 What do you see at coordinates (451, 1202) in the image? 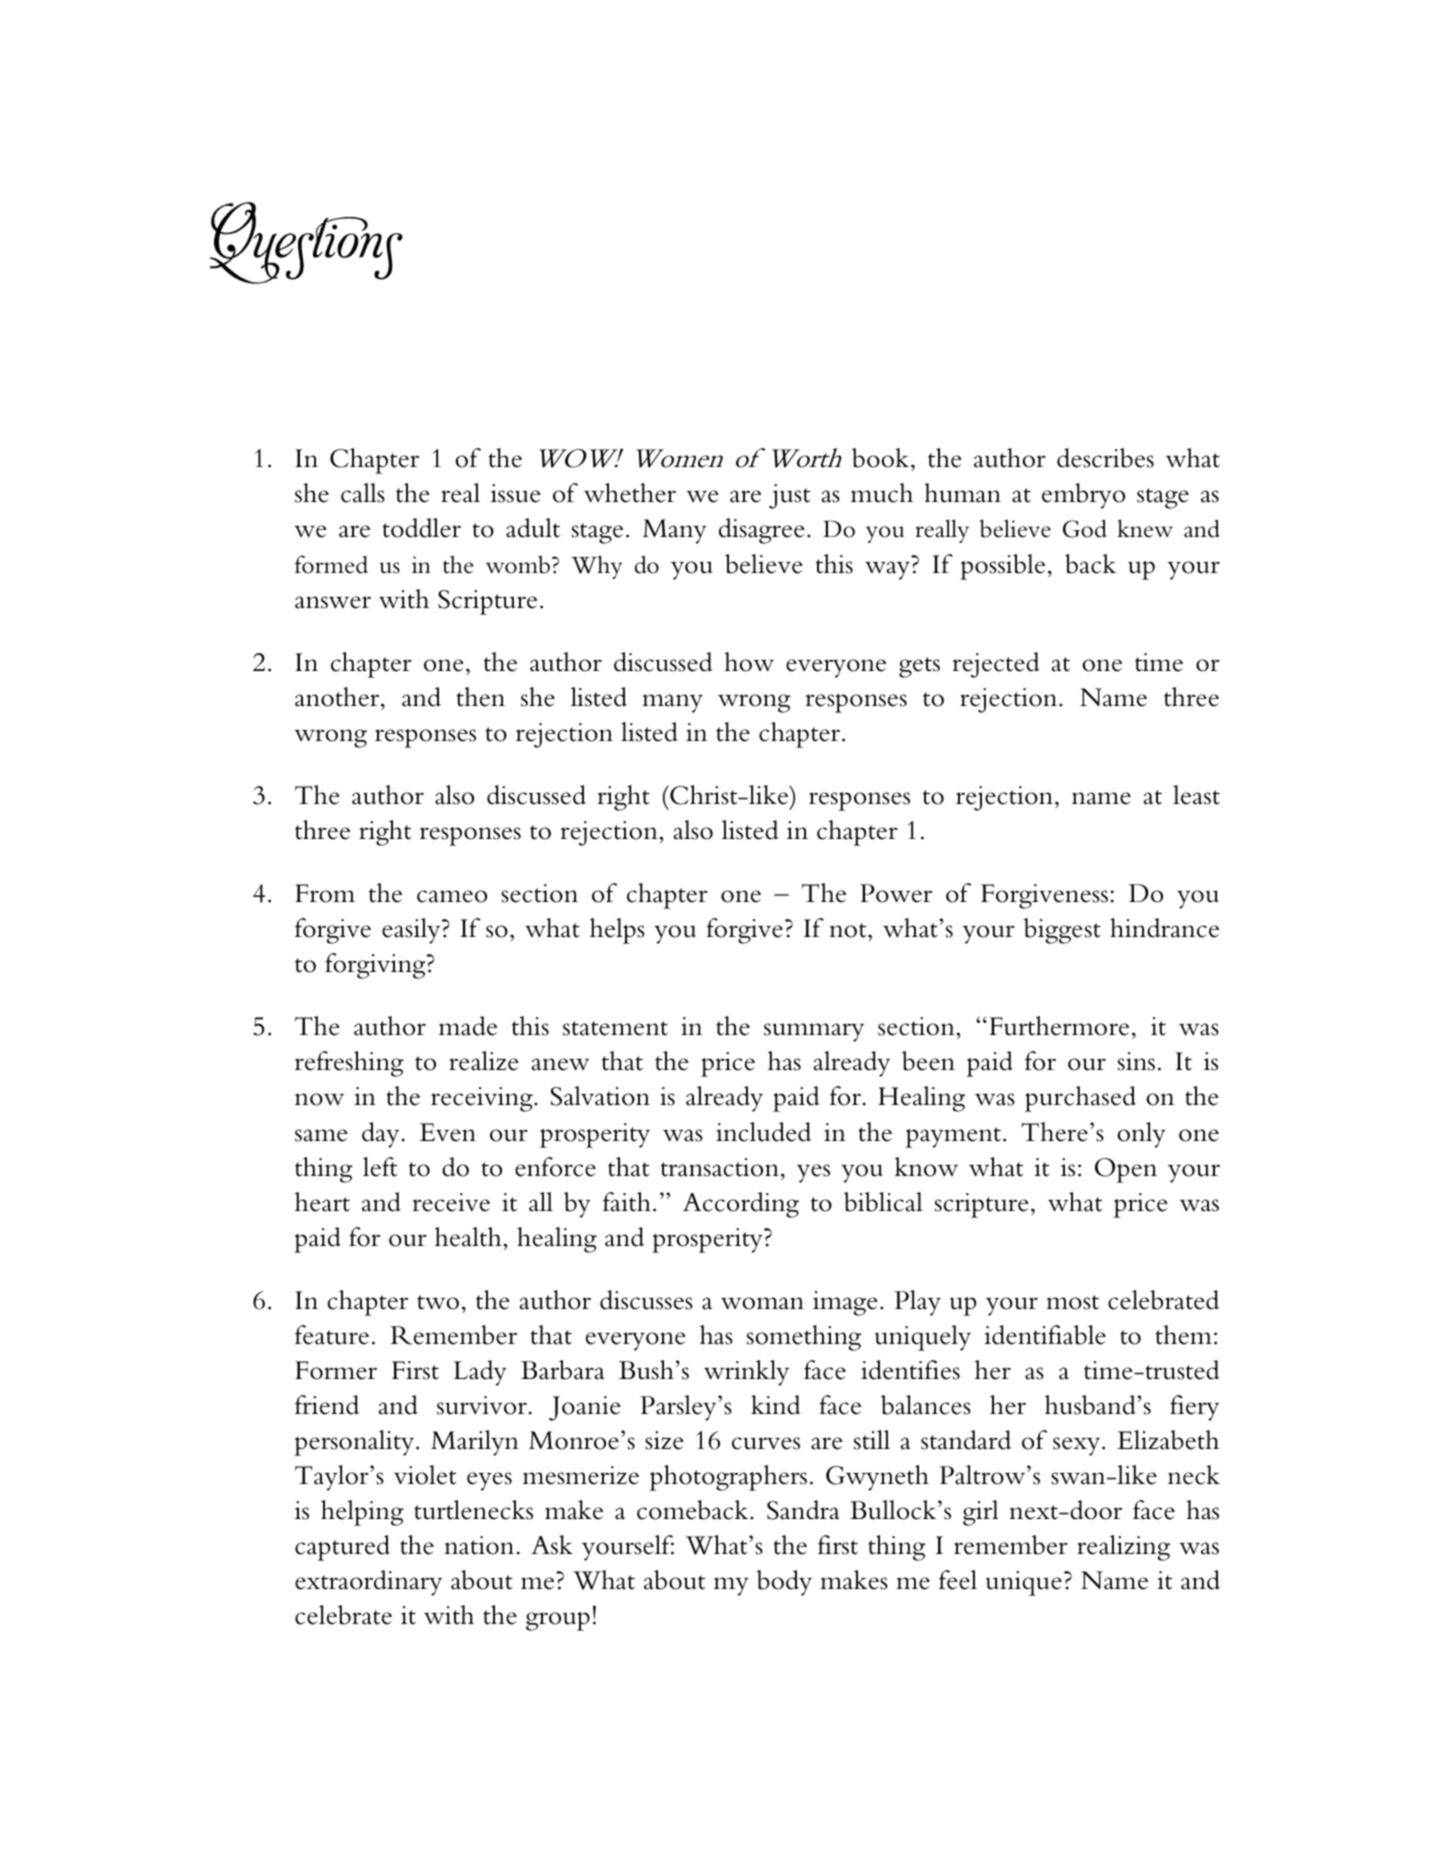
I see `receive` at bounding box center [451, 1202].
